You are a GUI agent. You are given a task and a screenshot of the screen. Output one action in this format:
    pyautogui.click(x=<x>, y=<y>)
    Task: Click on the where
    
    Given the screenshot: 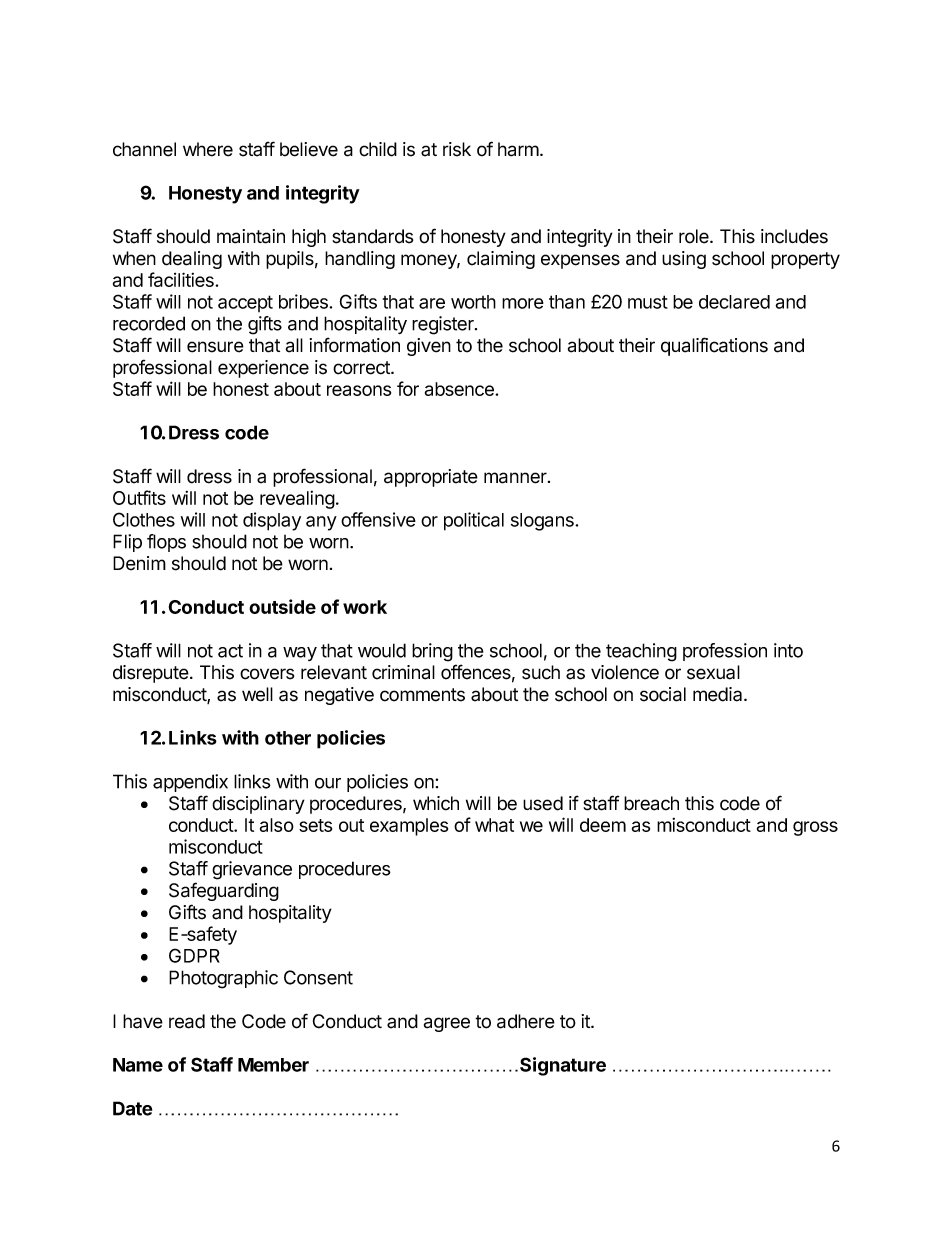 What is the action you would take?
    pyautogui.click(x=208, y=149)
